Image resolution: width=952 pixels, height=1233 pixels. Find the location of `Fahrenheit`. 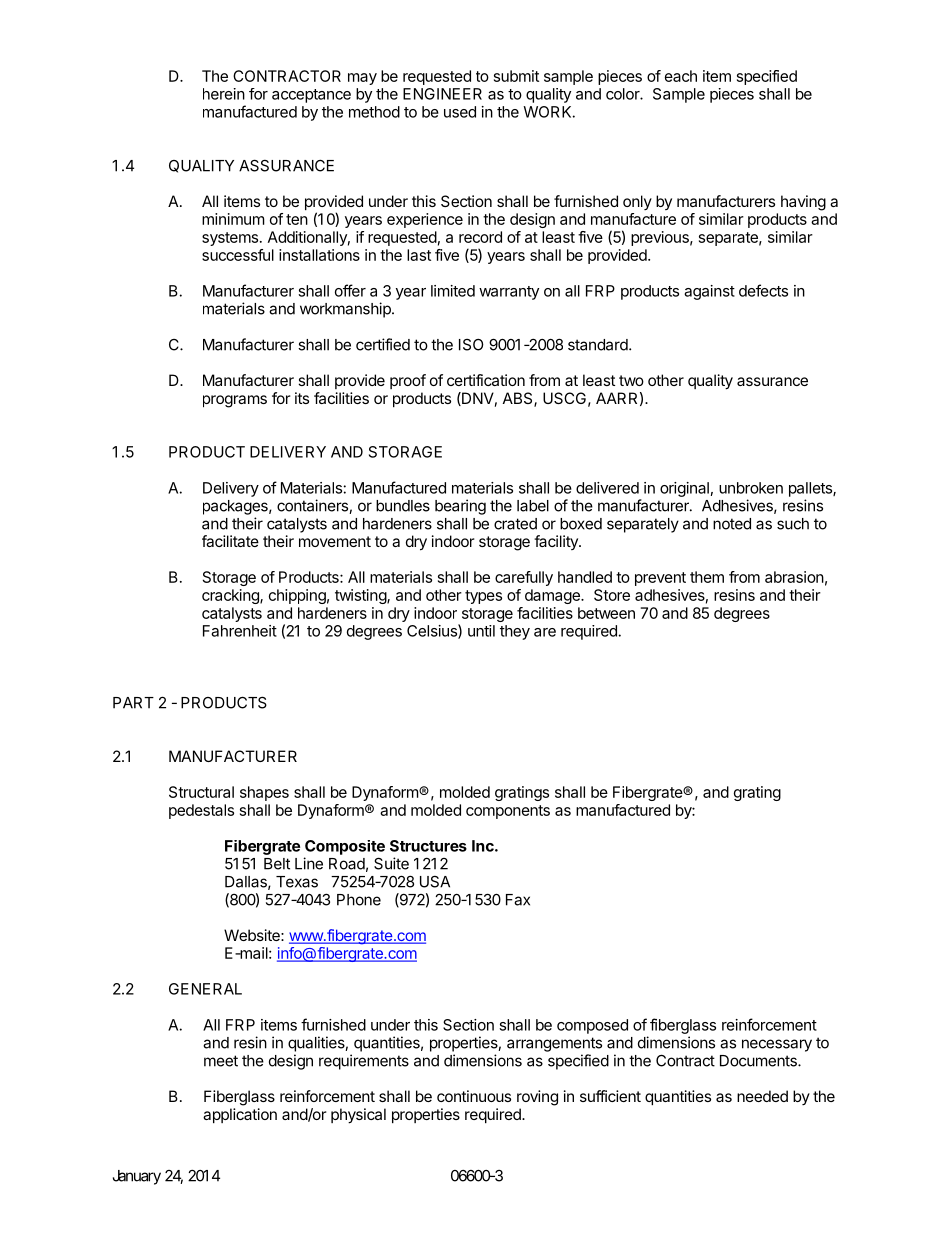

Fahrenheit is located at coordinates (240, 631).
